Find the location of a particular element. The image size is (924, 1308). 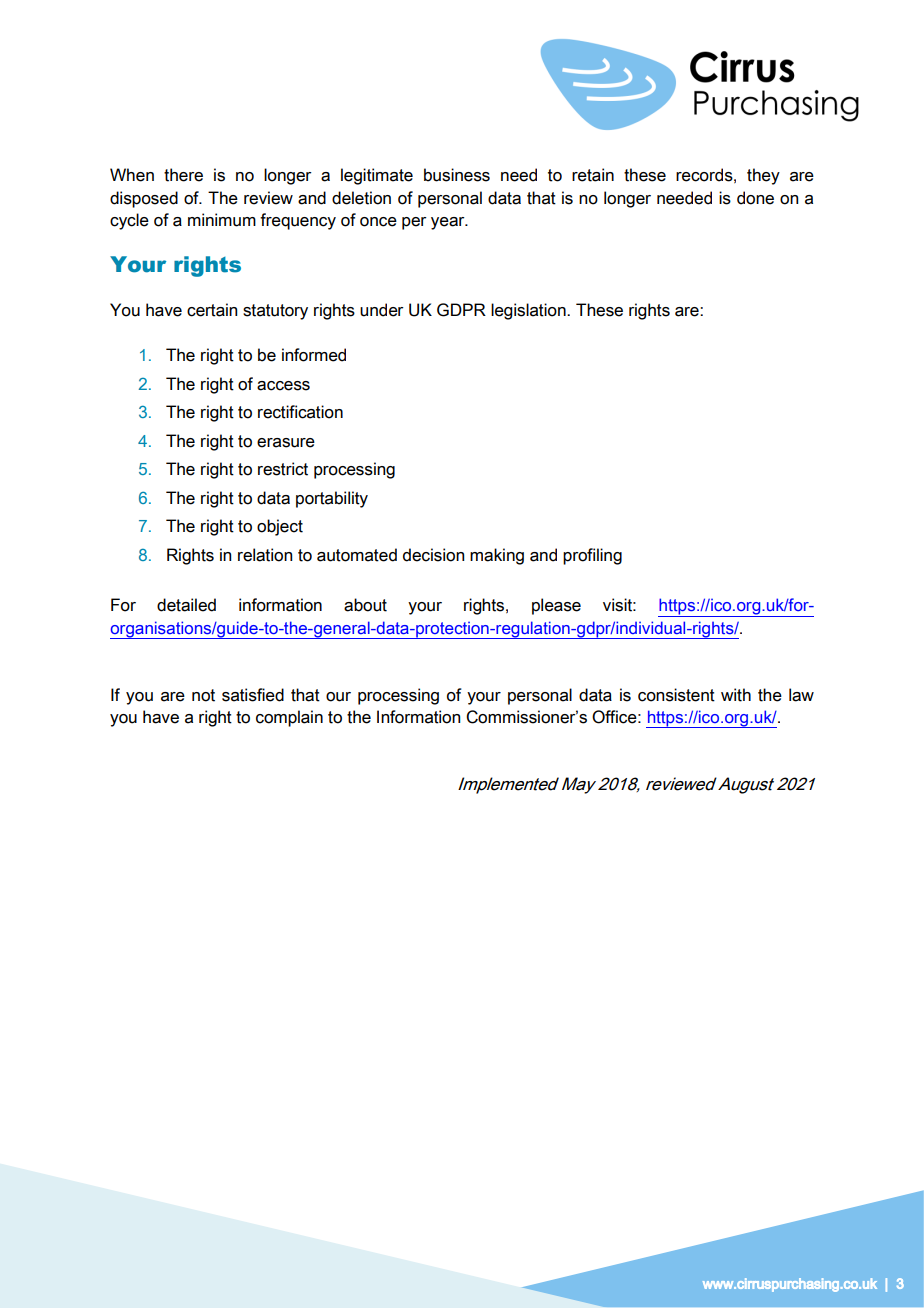

profiling is located at coordinates (592, 556).
